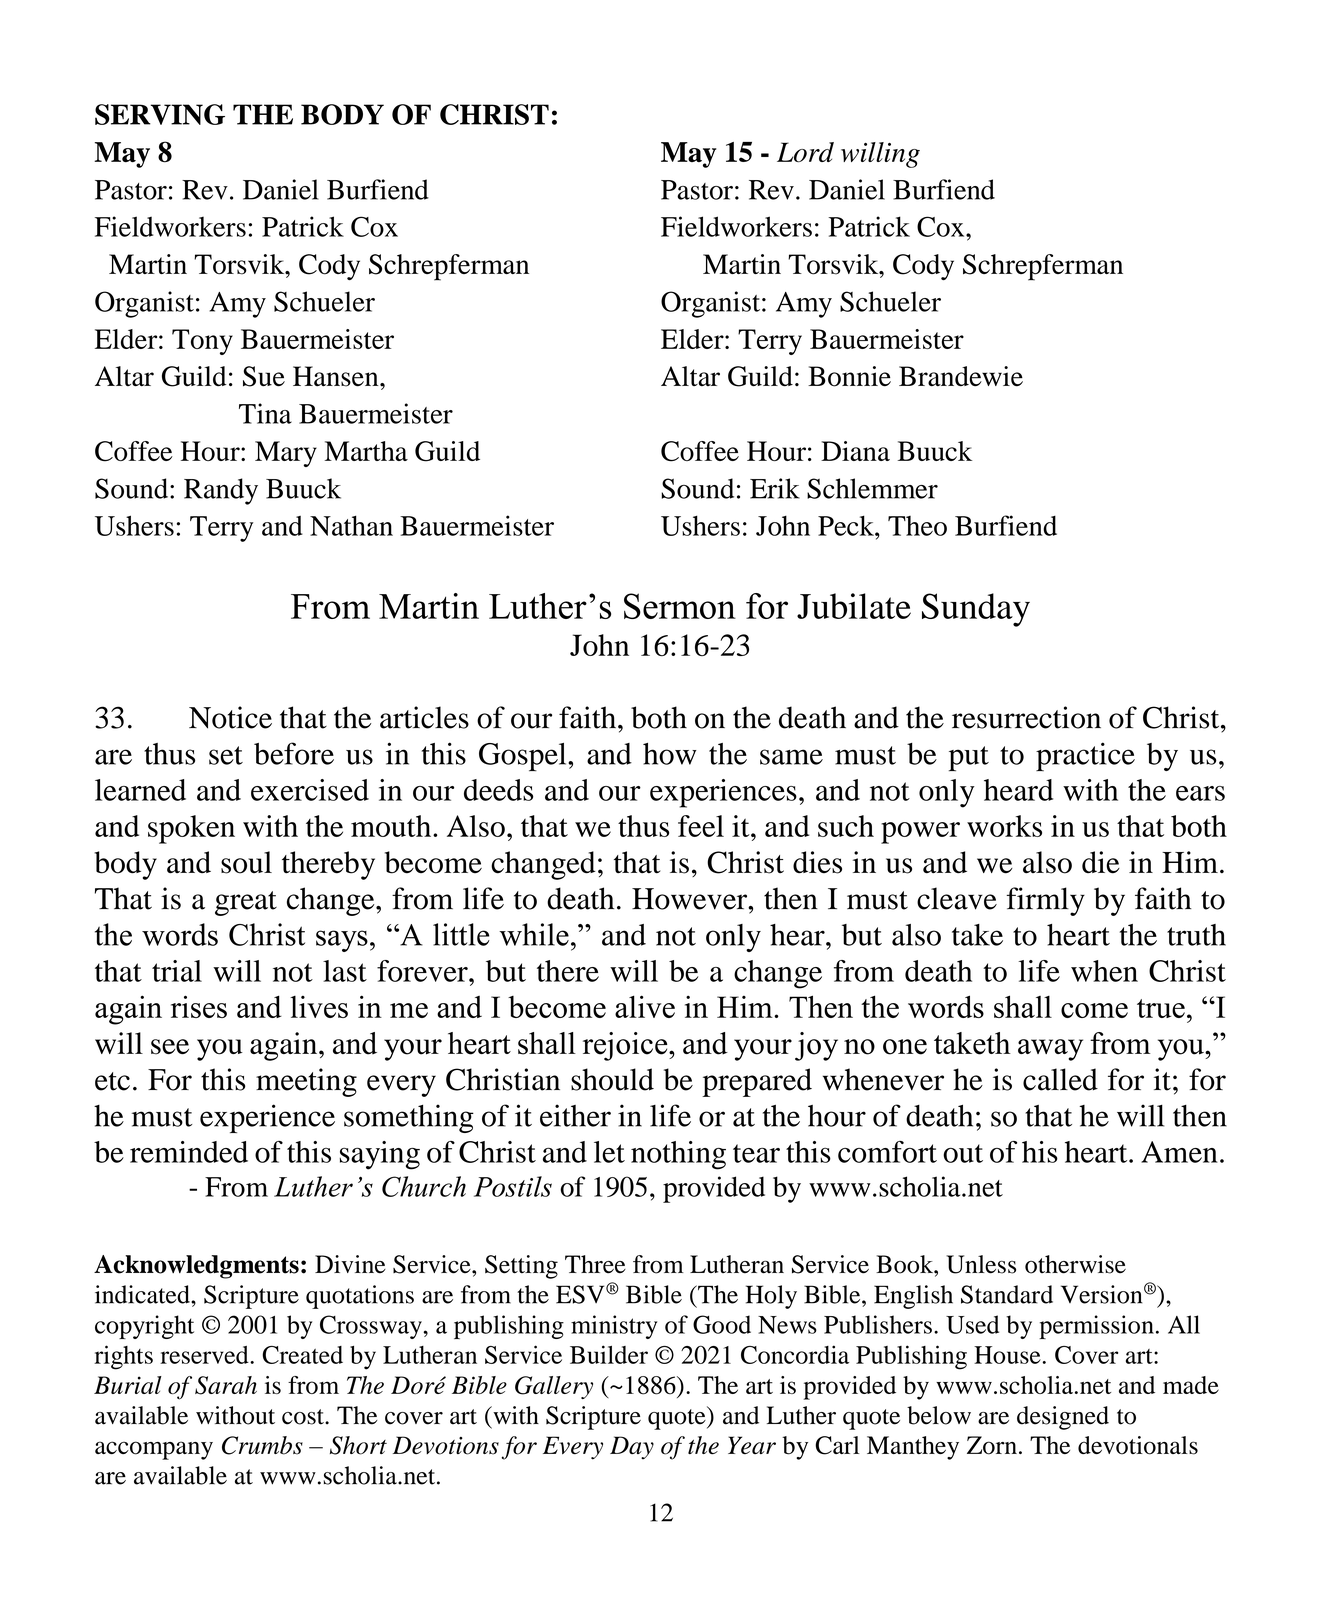  What do you see at coordinates (701, 826) in the screenshot?
I see `feel` at bounding box center [701, 826].
